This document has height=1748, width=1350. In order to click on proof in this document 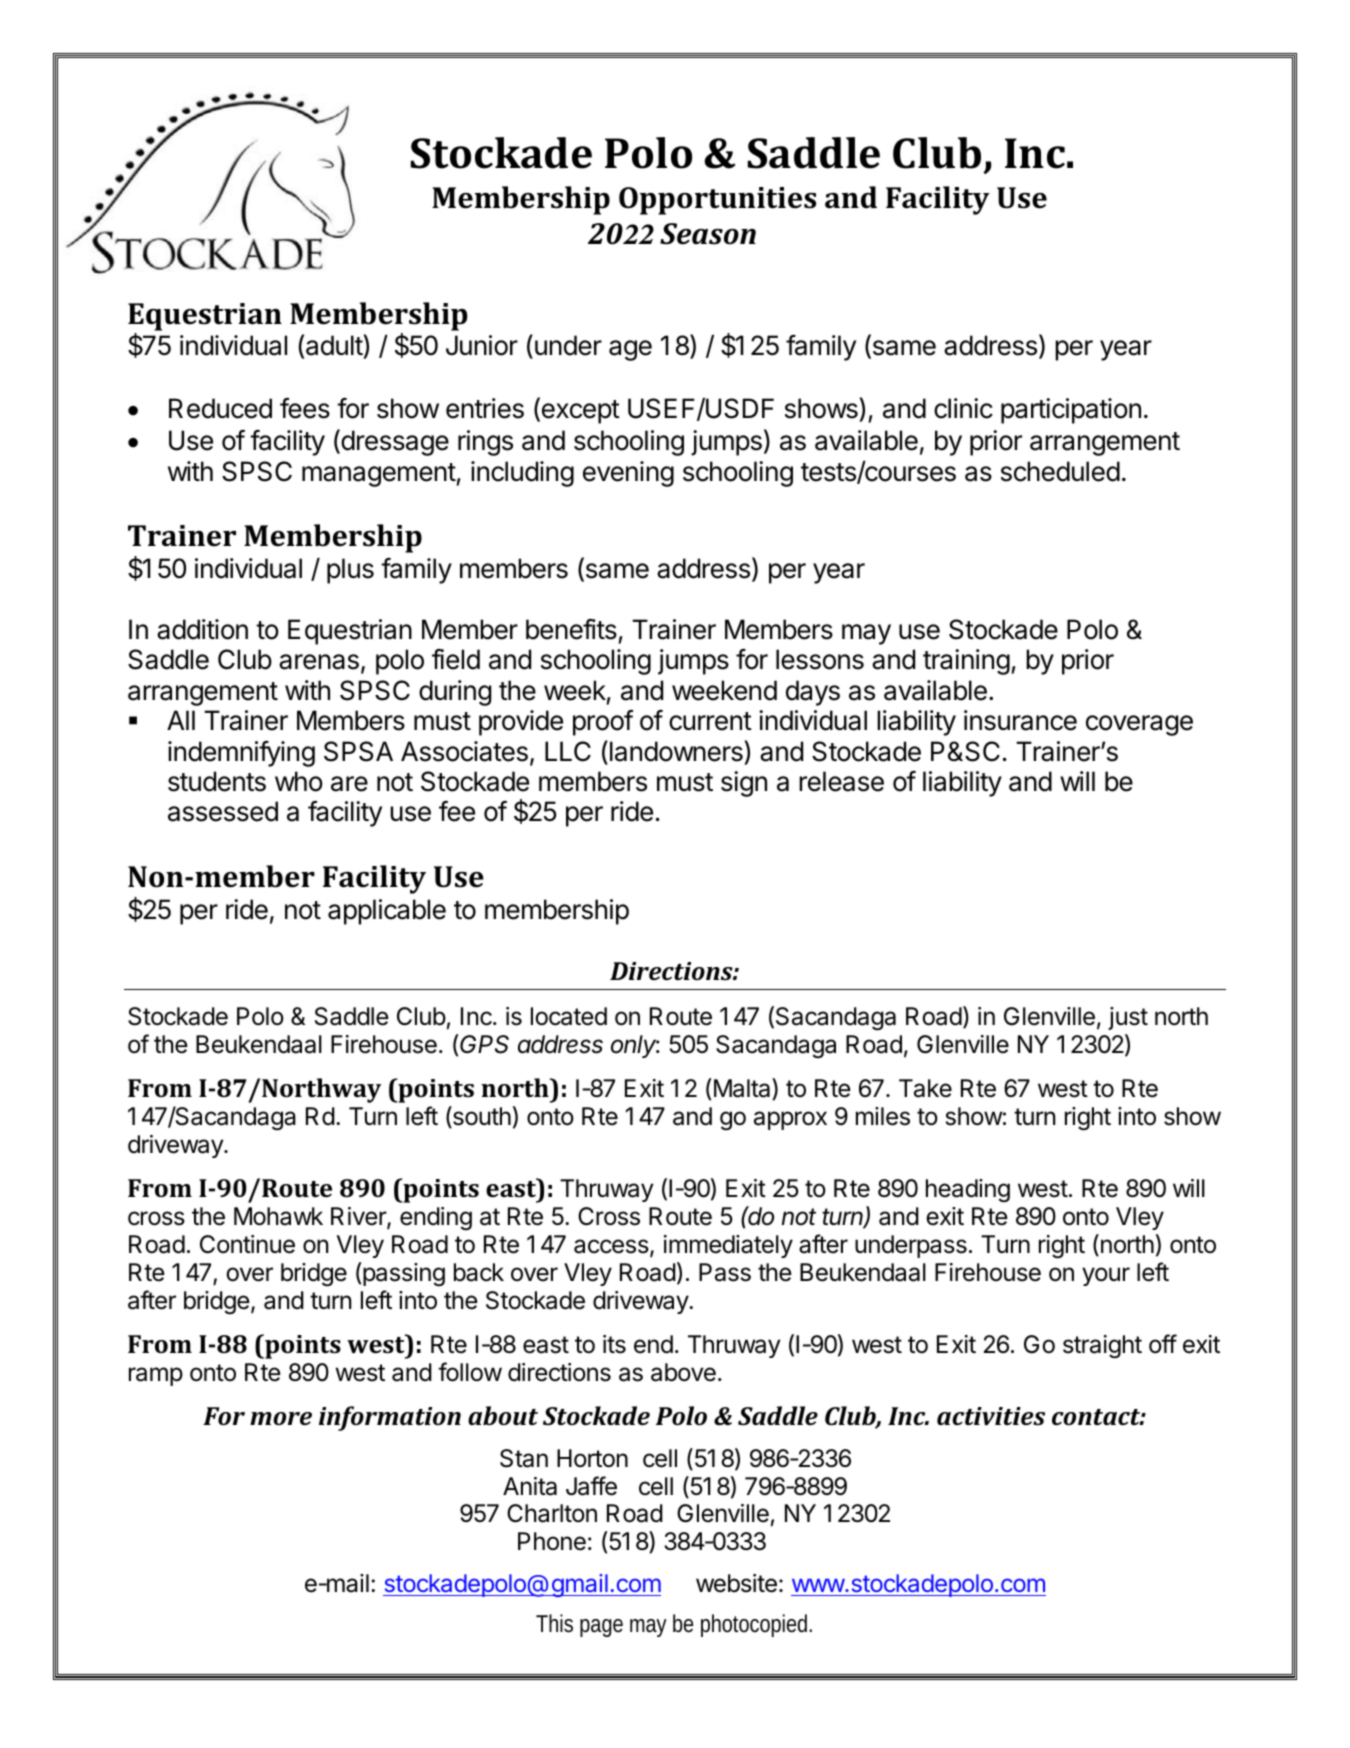, I will do `click(603, 723)`.
